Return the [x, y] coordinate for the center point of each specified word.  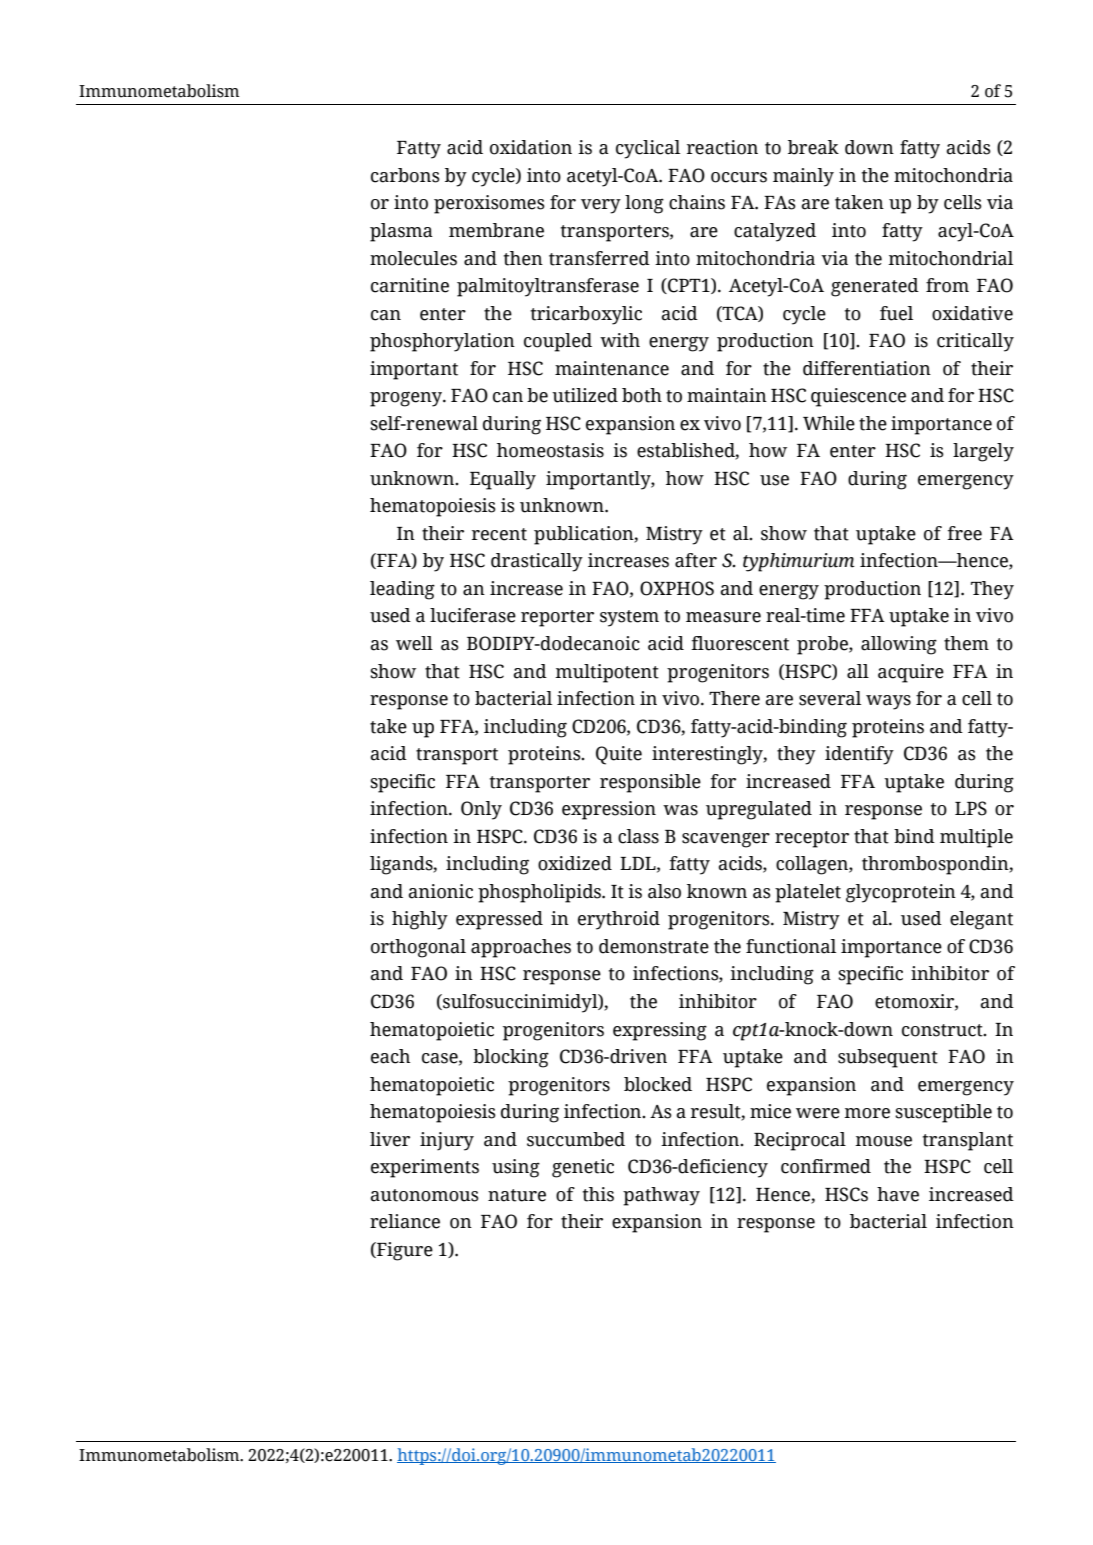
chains [697, 202]
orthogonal [418, 948]
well [414, 643]
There [734, 698]
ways [888, 702]
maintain [727, 395]
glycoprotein [901, 893]
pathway [661, 1196]
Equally [503, 480]
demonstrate [654, 946]
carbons [405, 175]
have [898, 1194]
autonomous [424, 1195]
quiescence [858, 397]
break [813, 147]
